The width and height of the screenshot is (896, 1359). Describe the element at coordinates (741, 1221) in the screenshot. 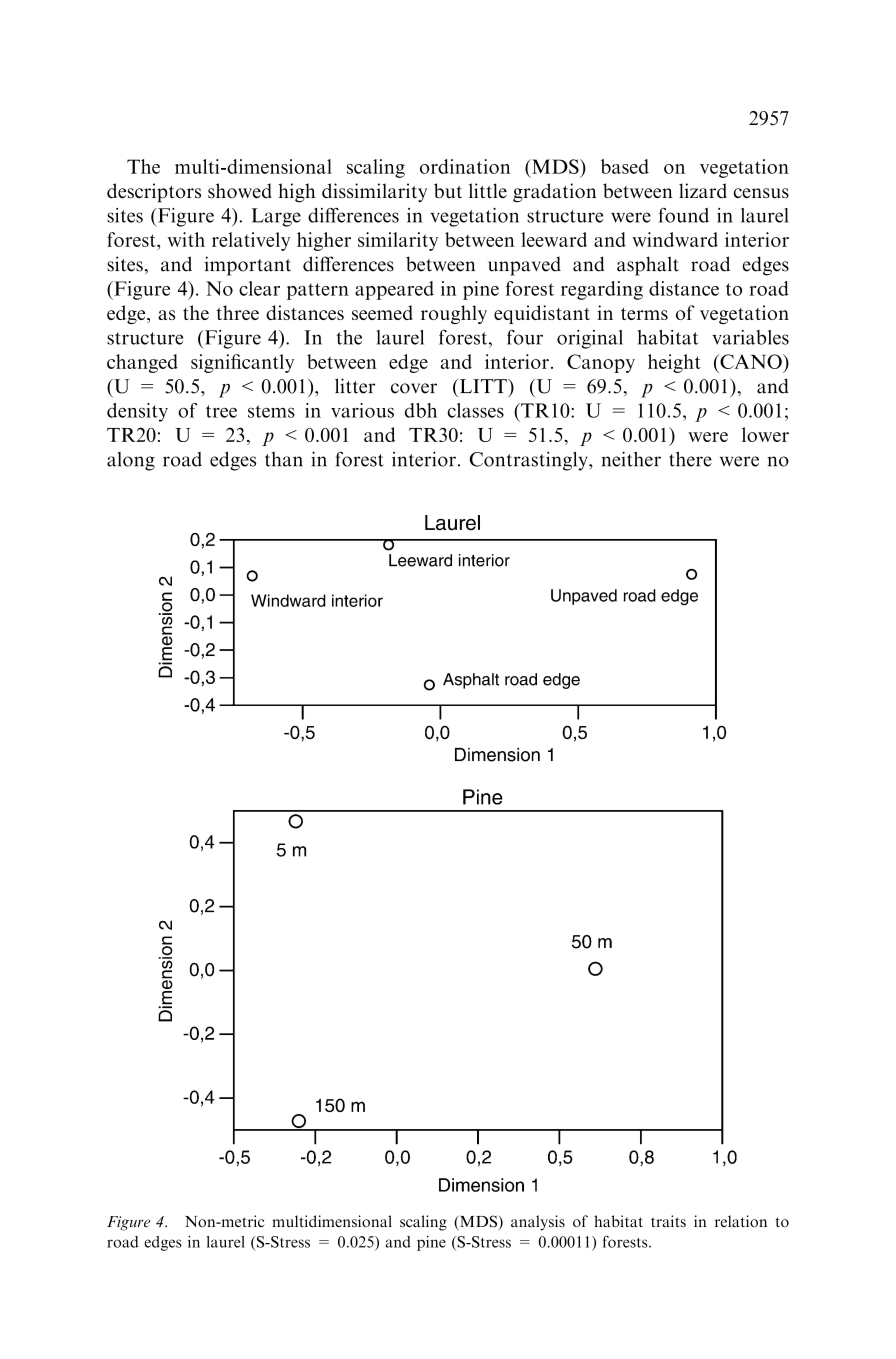

I see `relation` at that location.
